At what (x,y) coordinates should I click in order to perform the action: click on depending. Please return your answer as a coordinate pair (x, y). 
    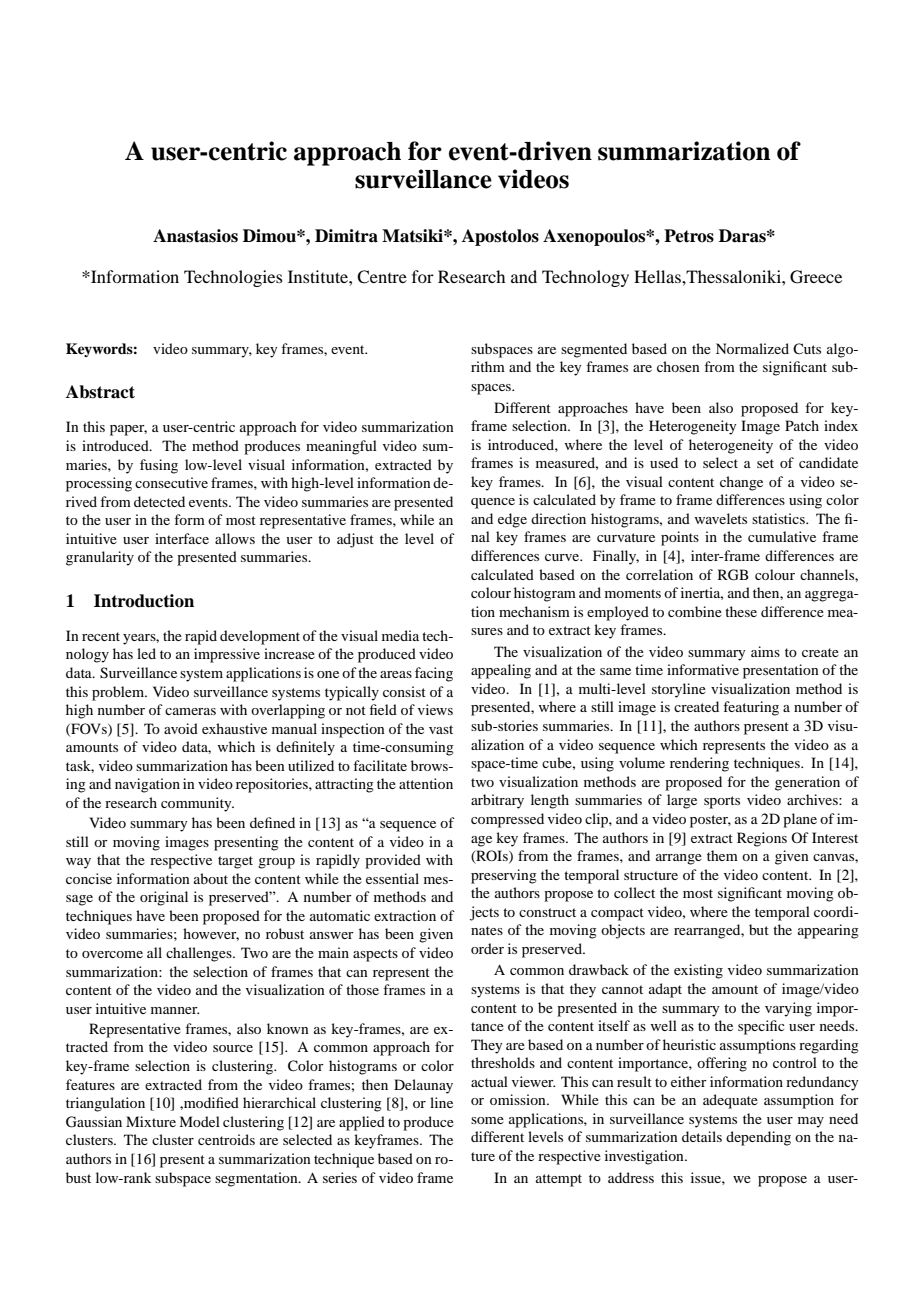
    Looking at the image, I should click on (758, 1138).
